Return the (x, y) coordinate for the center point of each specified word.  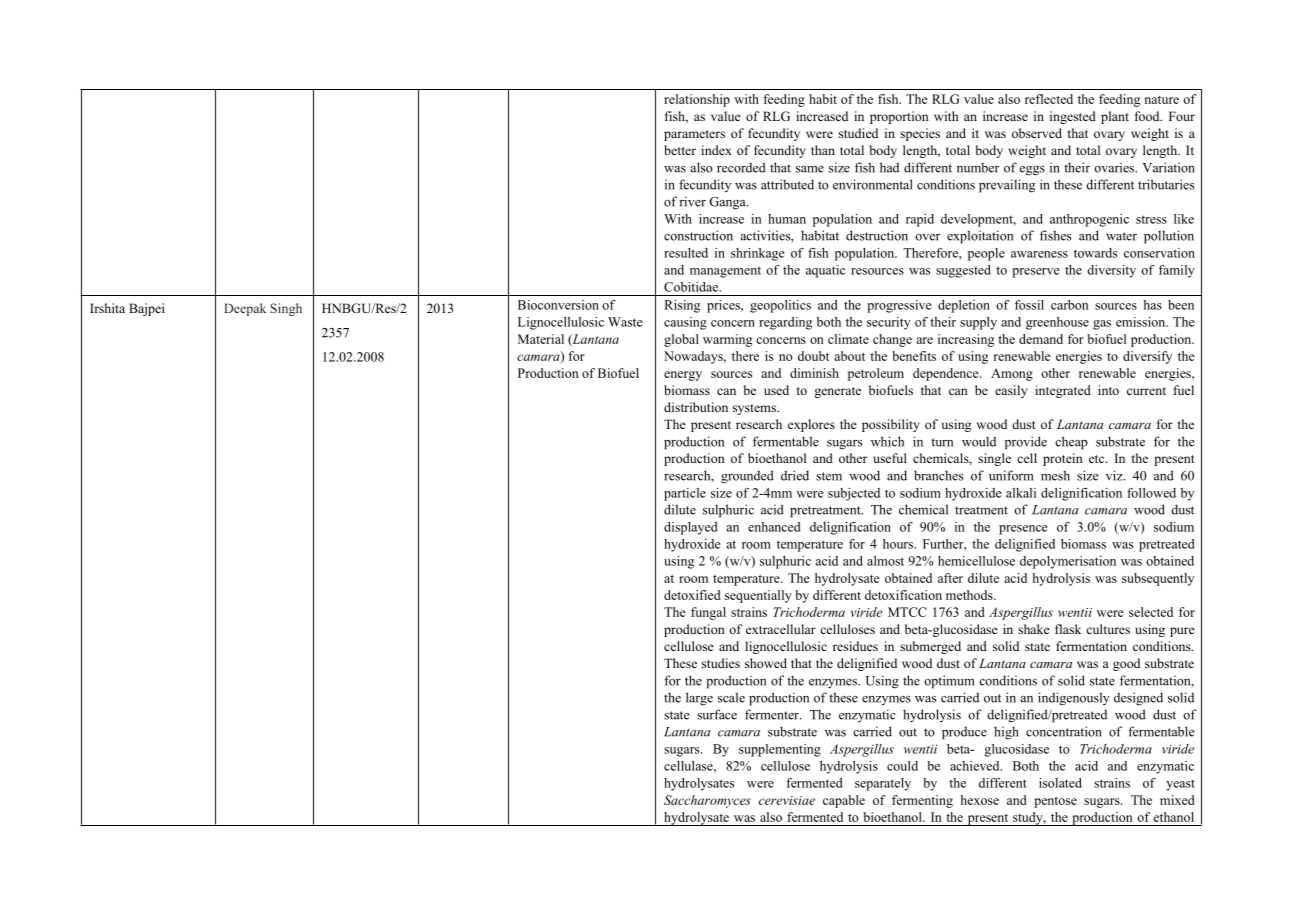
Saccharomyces (707, 801)
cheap (1071, 443)
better (680, 150)
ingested (1073, 117)
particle (685, 494)
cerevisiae (787, 800)
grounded (747, 477)
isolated (1060, 783)
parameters (694, 135)
